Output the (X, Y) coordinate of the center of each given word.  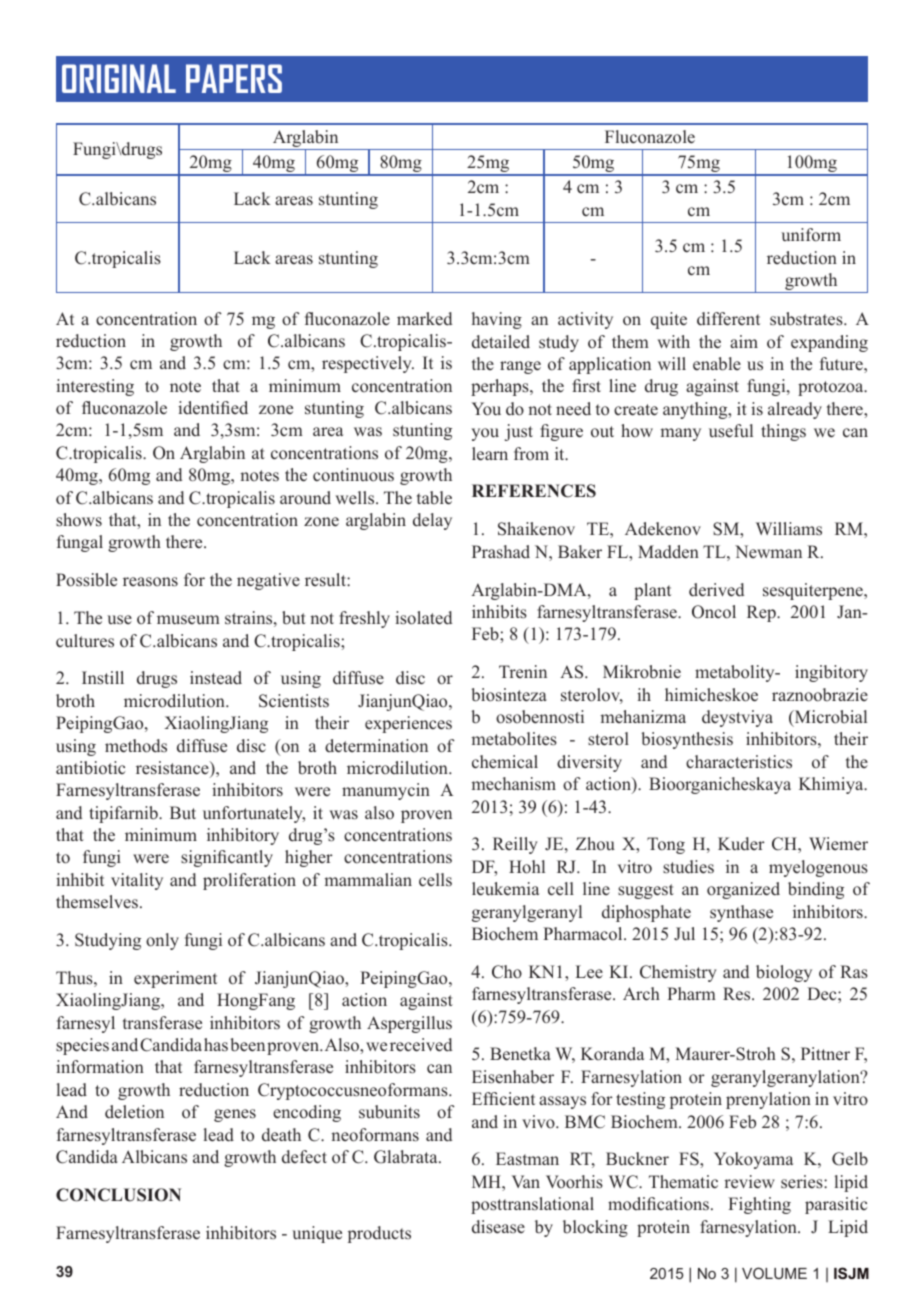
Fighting (759, 1205)
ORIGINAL (119, 78)
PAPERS (234, 78)
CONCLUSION (118, 1195)
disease (498, 1227)
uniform (811, 235)
